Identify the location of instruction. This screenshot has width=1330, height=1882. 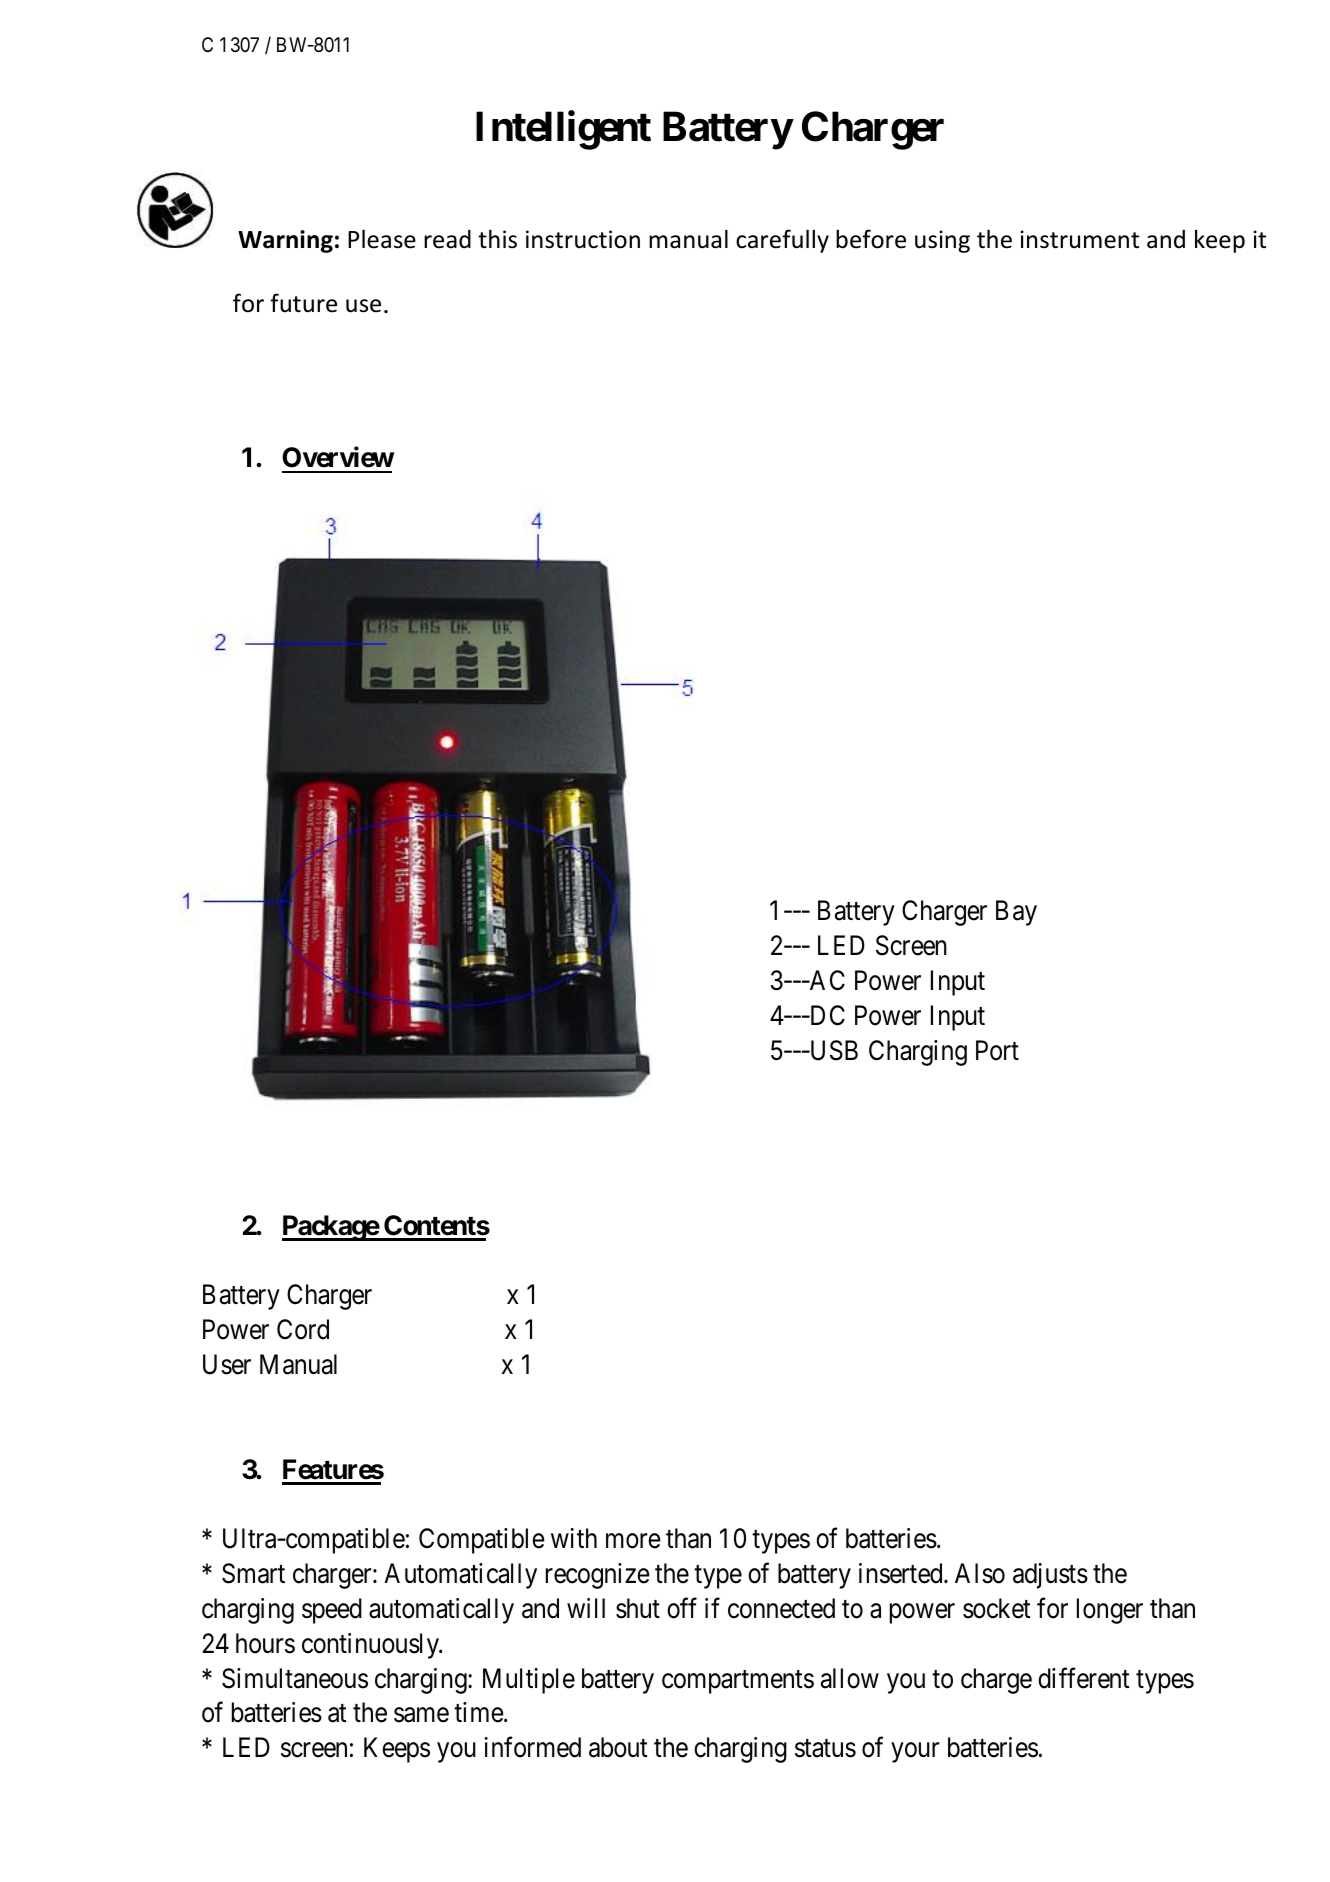
(583, 239).
